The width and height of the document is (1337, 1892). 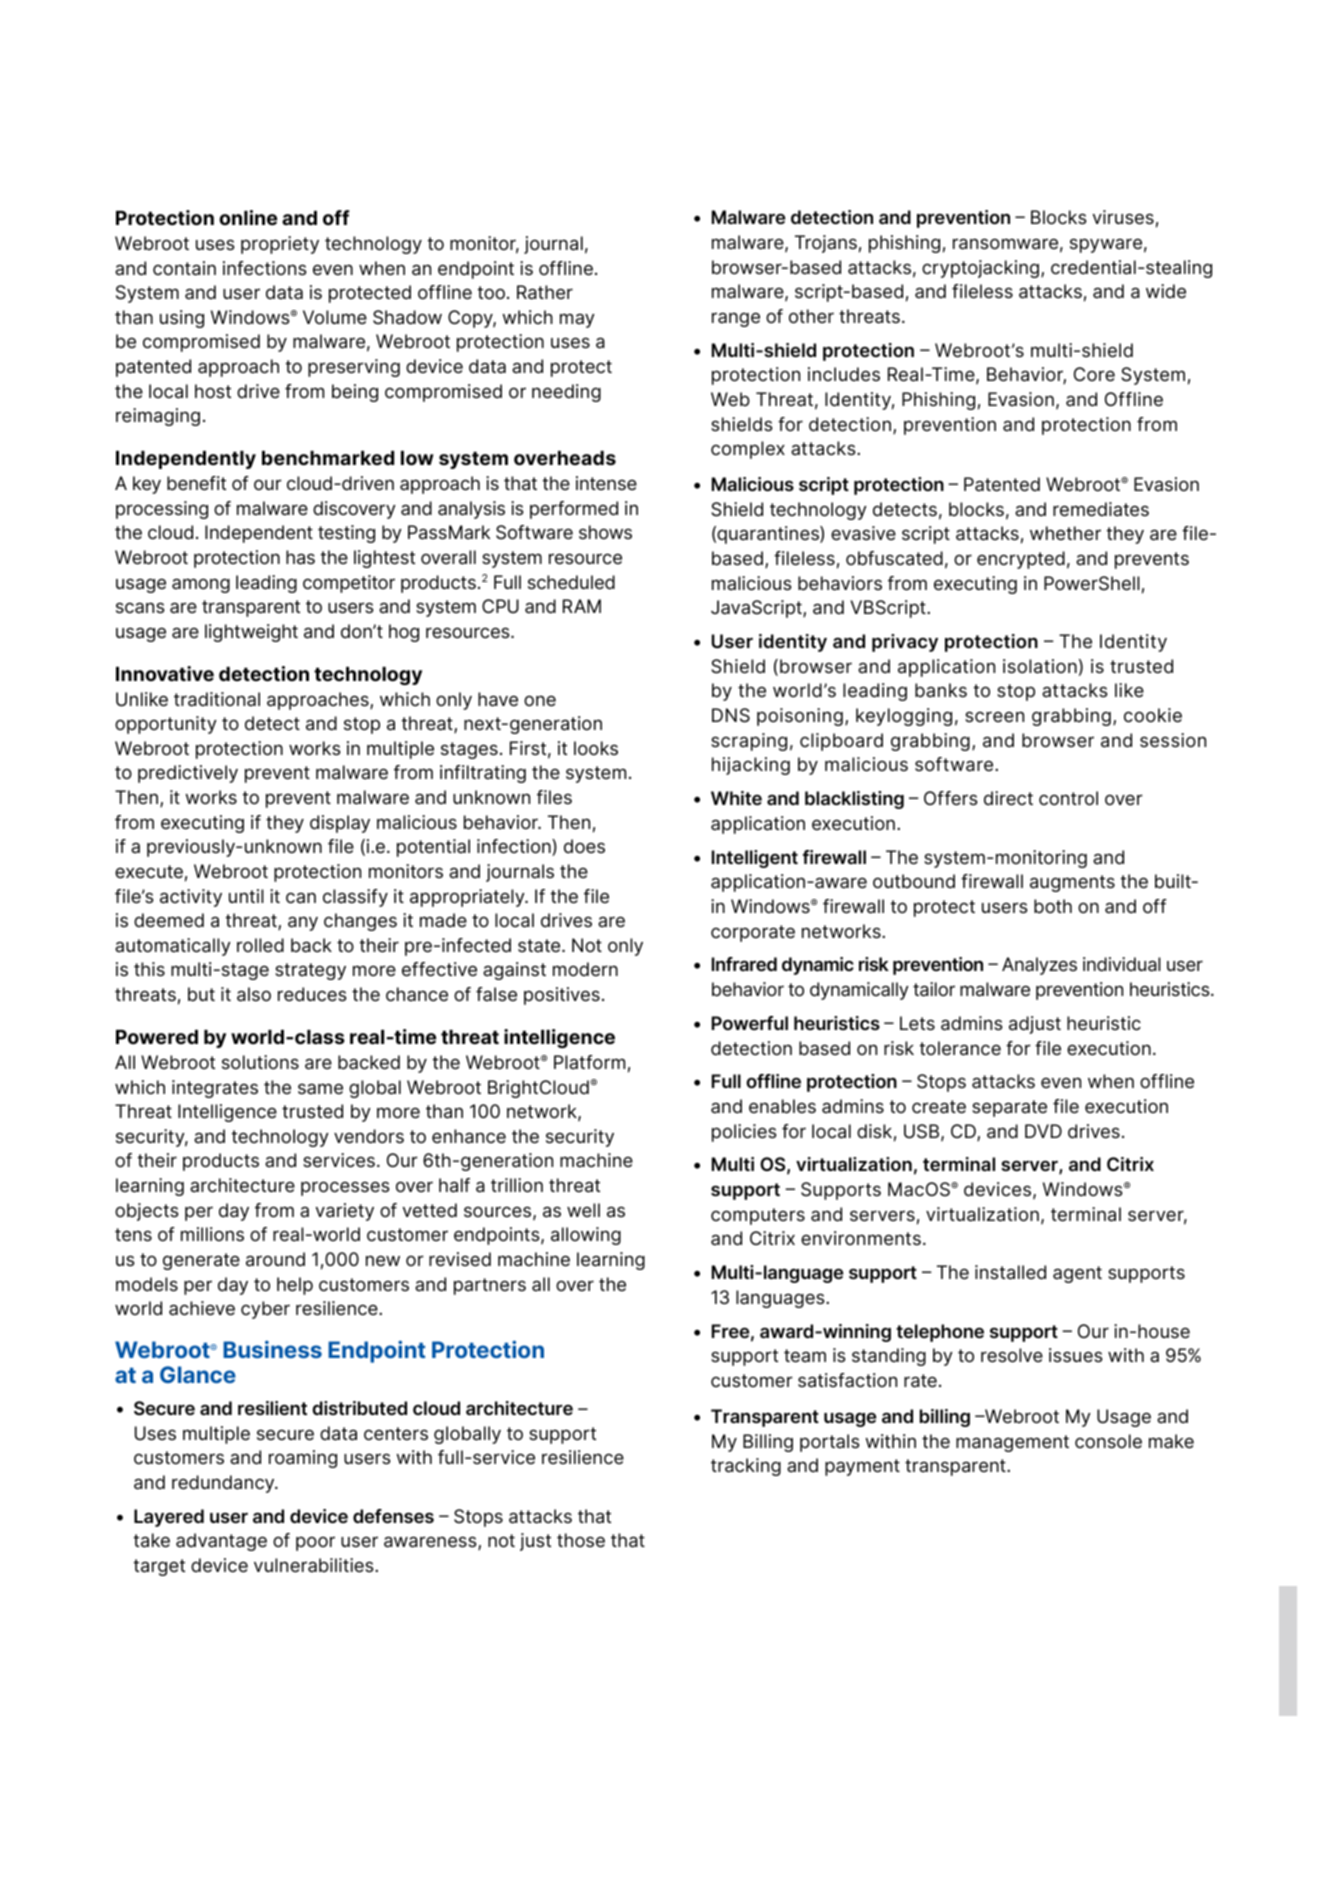 I want to click on DVD, so click(x=1043, y=1131).
